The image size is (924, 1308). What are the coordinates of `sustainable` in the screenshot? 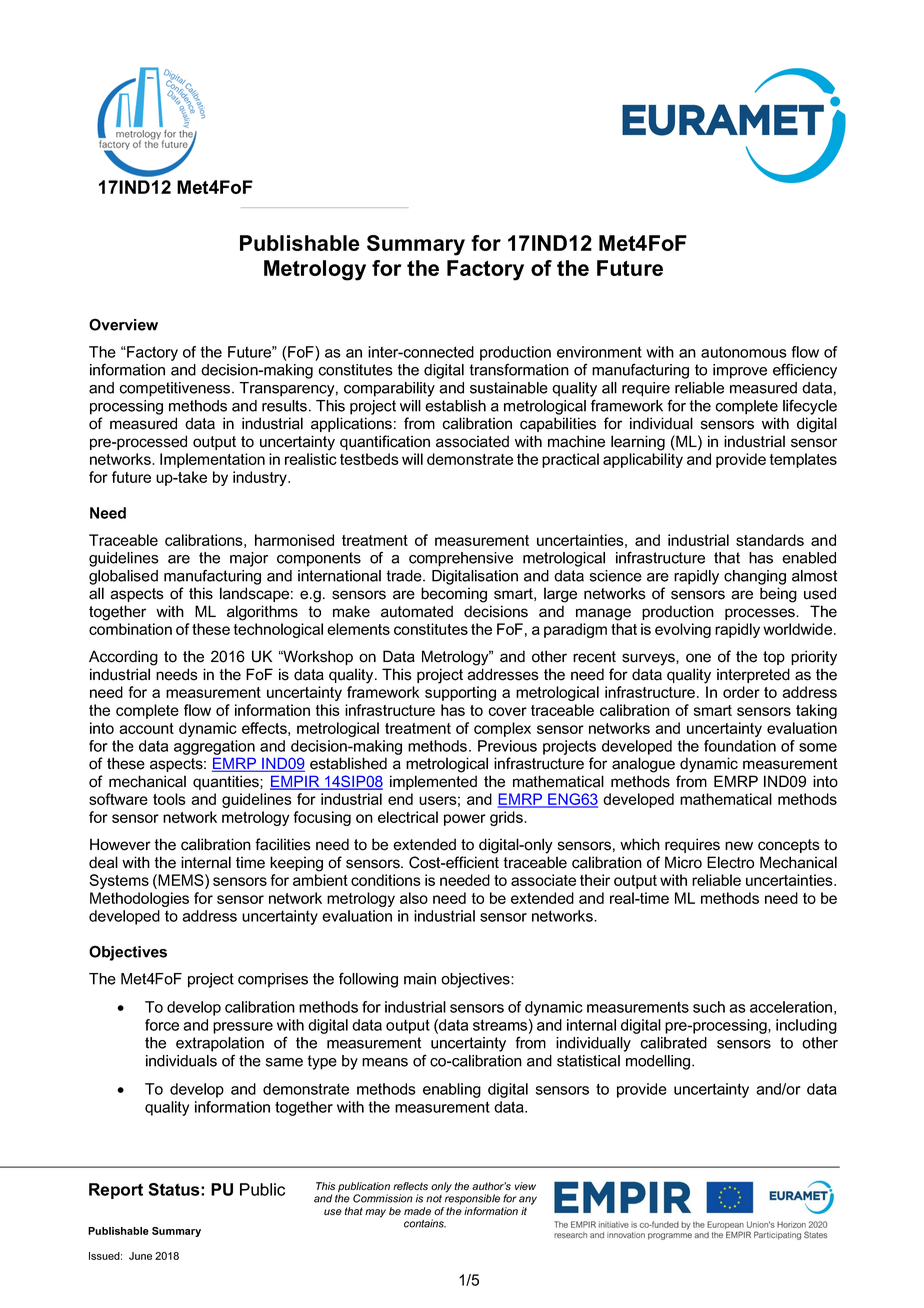 It's located at (509, 388).
